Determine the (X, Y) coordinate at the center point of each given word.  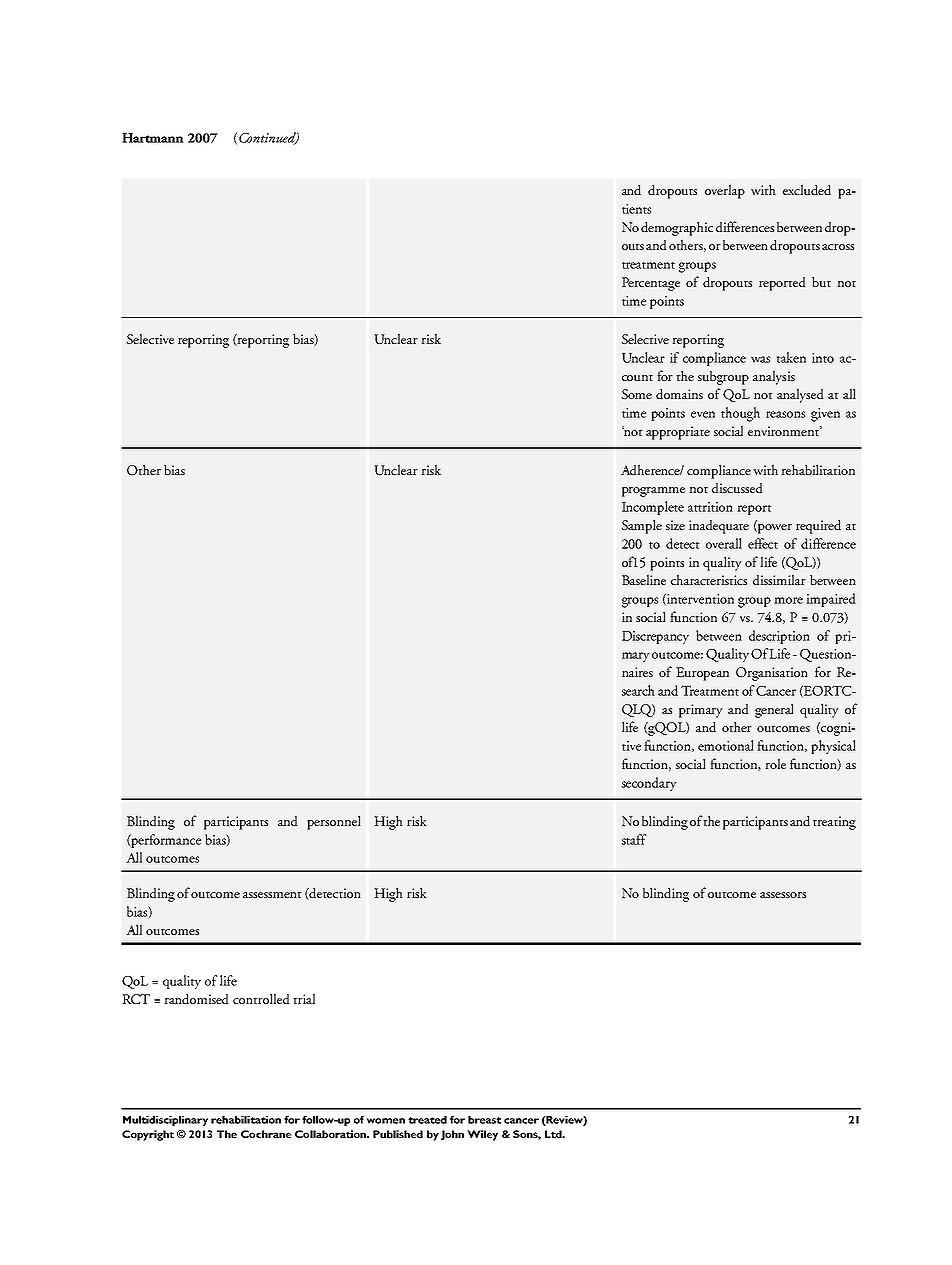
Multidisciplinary (165, 1121)
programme (653, 492)
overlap (725, 191)
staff (634, 839)
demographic (677, 228)
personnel (334, 822)
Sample (642, 526)
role (776, 763)
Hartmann (153, 138)
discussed (737, 488)
